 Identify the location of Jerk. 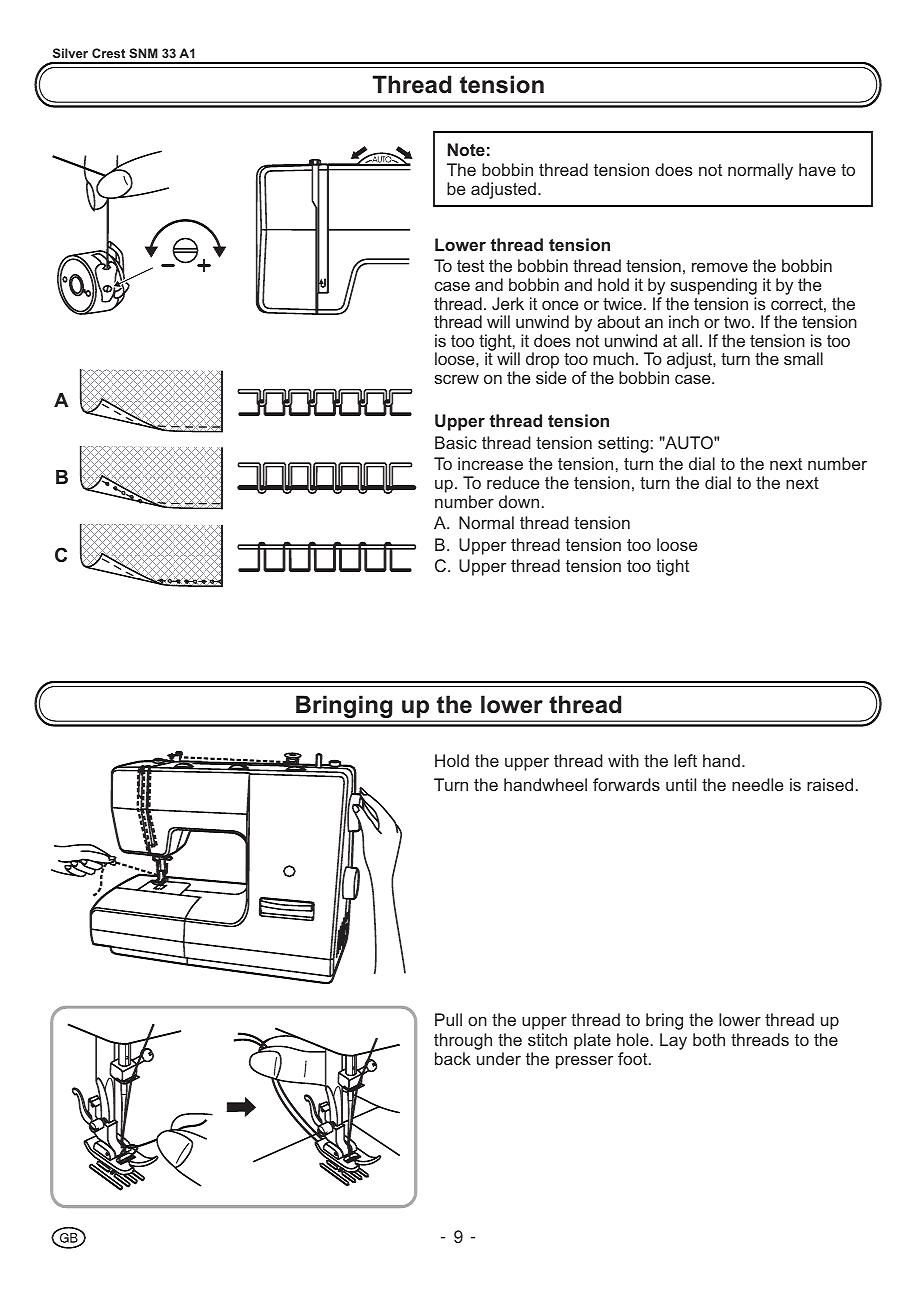
(508, 303).
